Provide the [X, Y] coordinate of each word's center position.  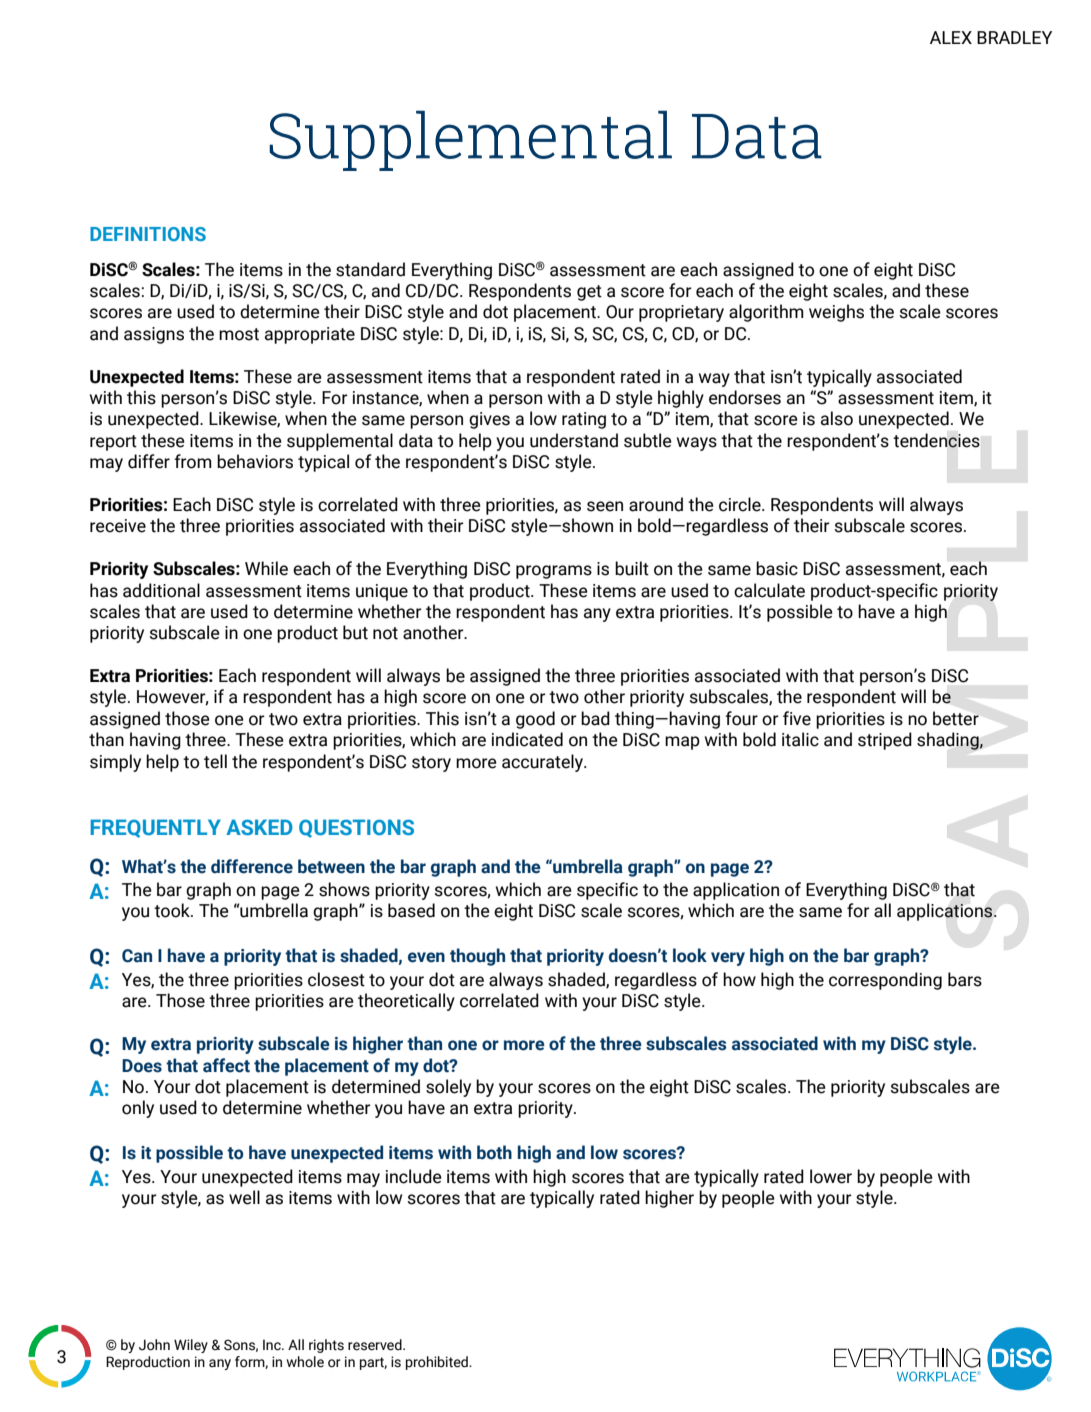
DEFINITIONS [148, 234]
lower [831, 1176]
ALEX [951, 37]
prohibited [438, 1363]
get [589, 293]
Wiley [191, 1346]
